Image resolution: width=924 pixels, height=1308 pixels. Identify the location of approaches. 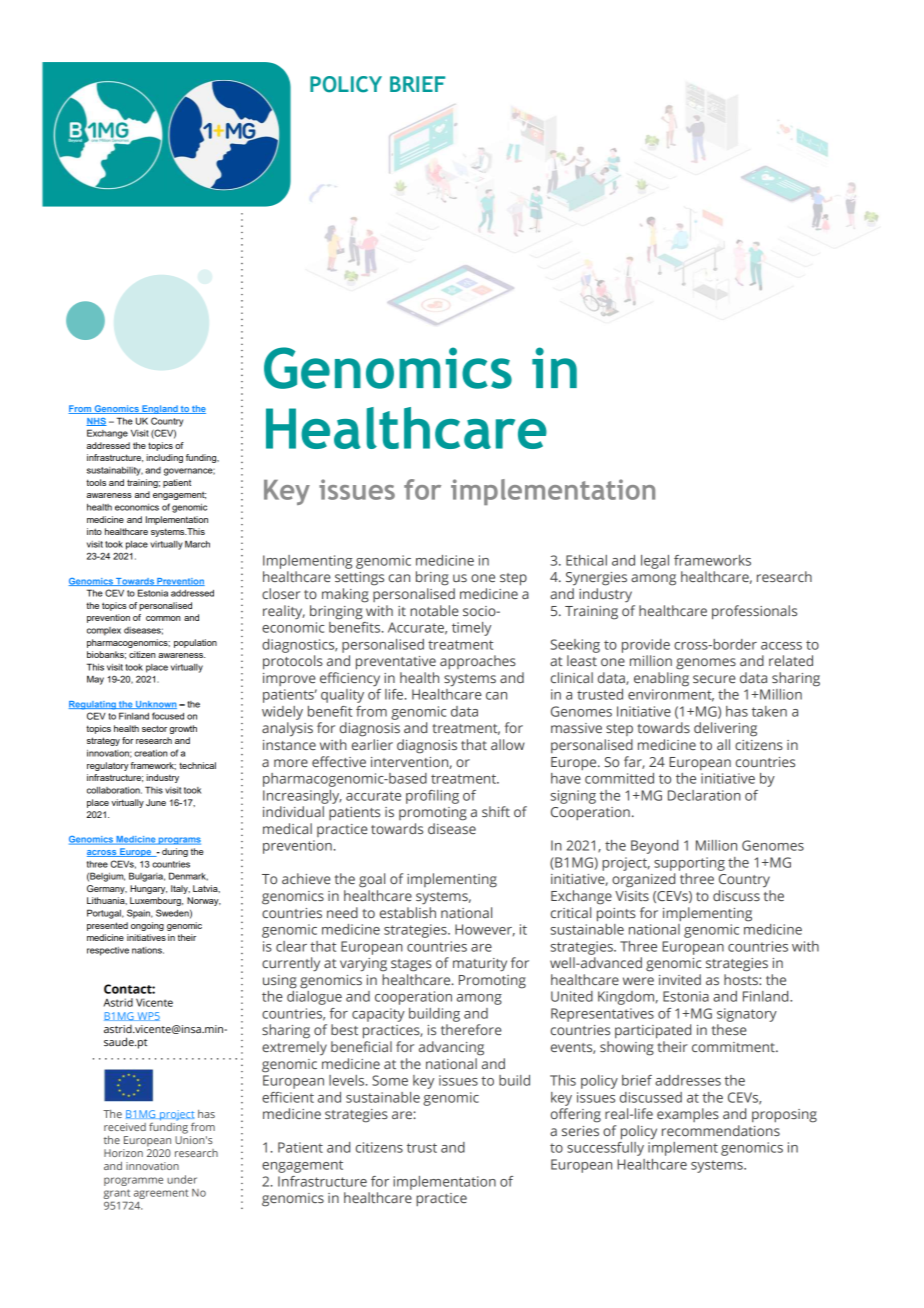
(478, 662).
